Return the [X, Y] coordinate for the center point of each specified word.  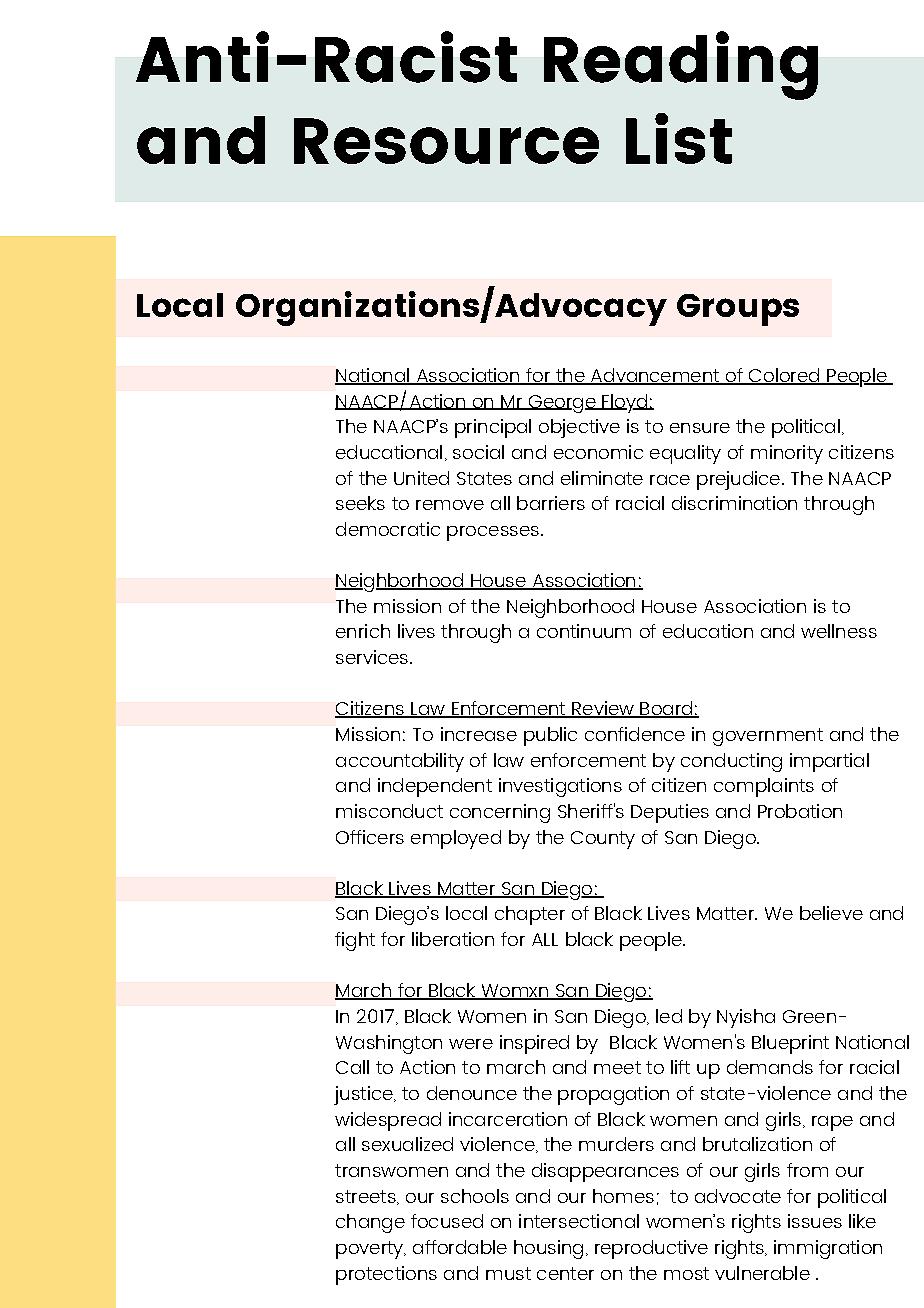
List [679, 138]
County [603, 840]
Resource [446, 141]
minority [787, 454]
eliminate [602, 478]
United [421, 478]
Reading [681, 65]
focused [447, 1221]
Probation [800, 811]
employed [456, 839]
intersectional [579, 1221]
